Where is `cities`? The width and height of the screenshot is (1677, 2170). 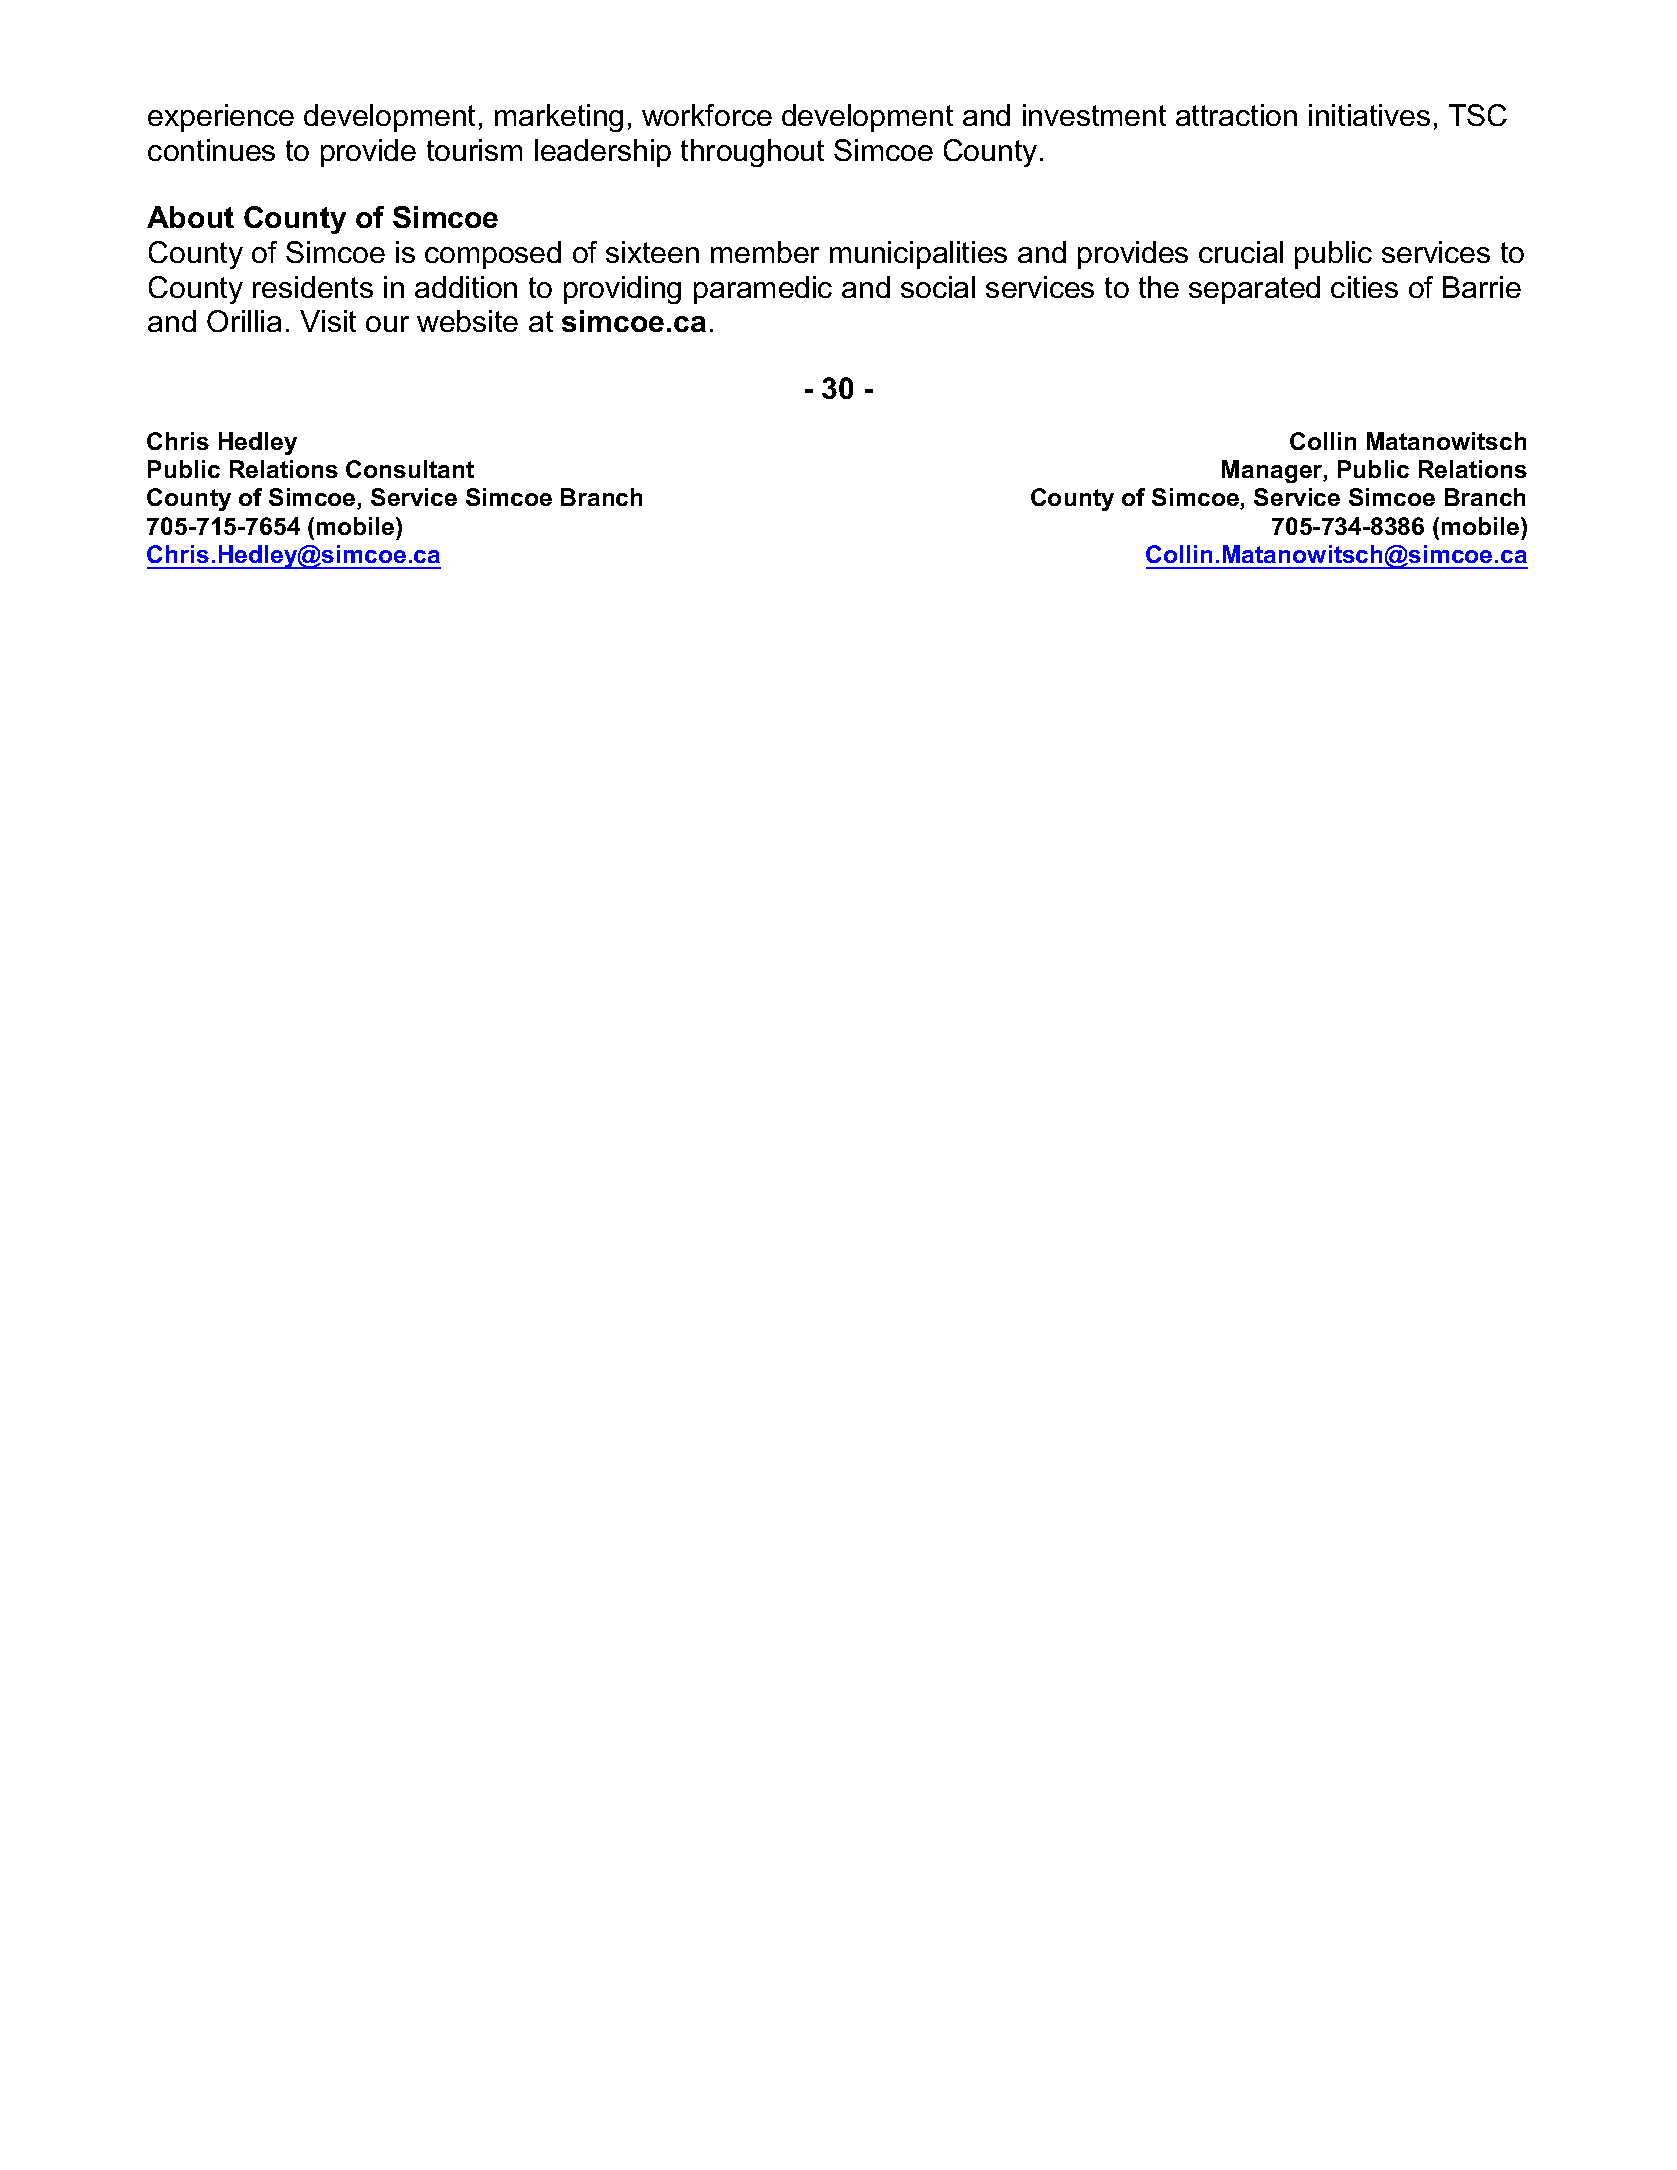 cities is located at coordinates (1364, 287).
